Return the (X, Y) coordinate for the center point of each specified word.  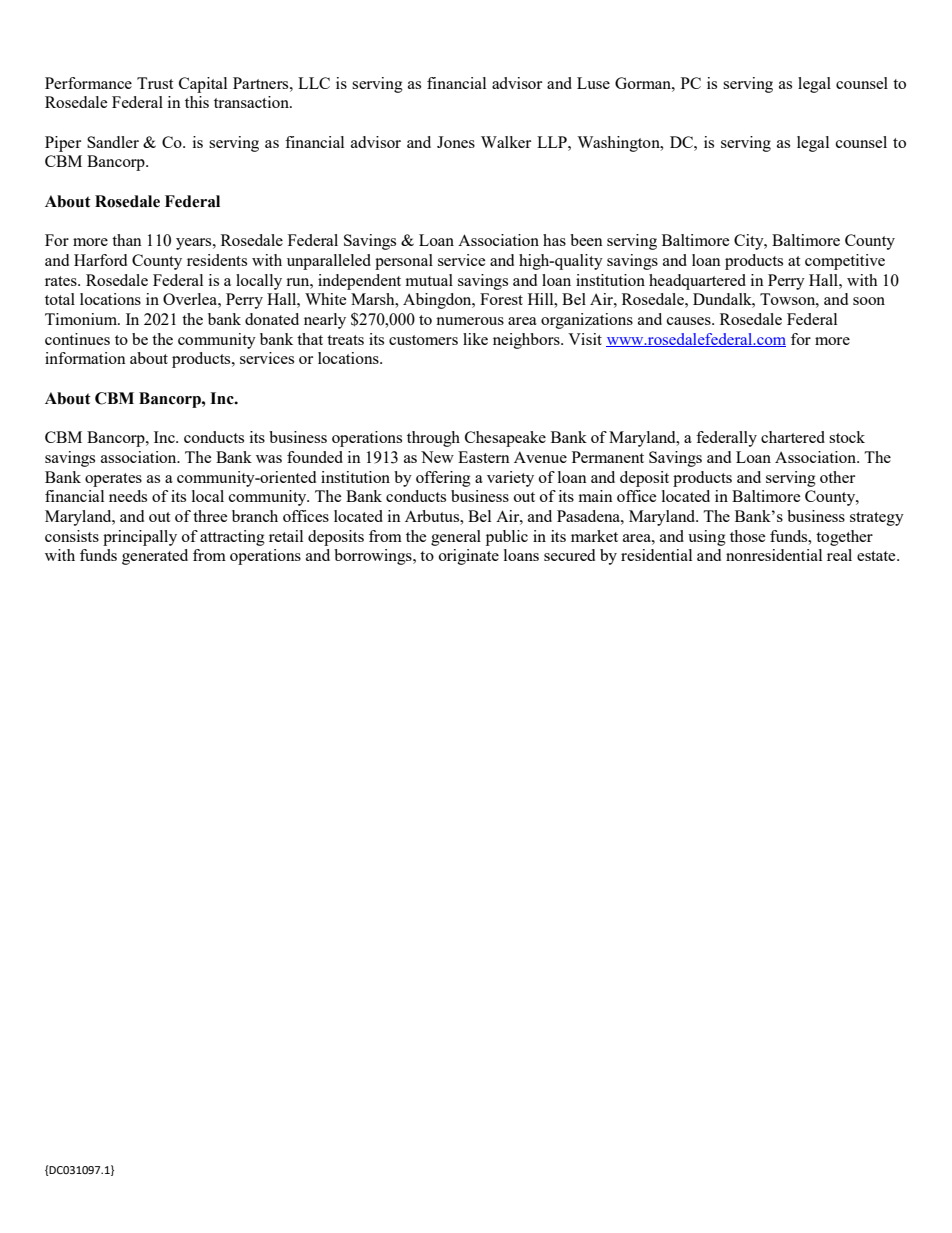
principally (140, 538)
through (433, 439)
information (85, 358)
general (456, 538)
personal (404, 262)
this (197, 102)
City (750, 242)
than (127, 240)
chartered (793, 437)
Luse (593, 83)
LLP (553, 142)
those (747, 536)
